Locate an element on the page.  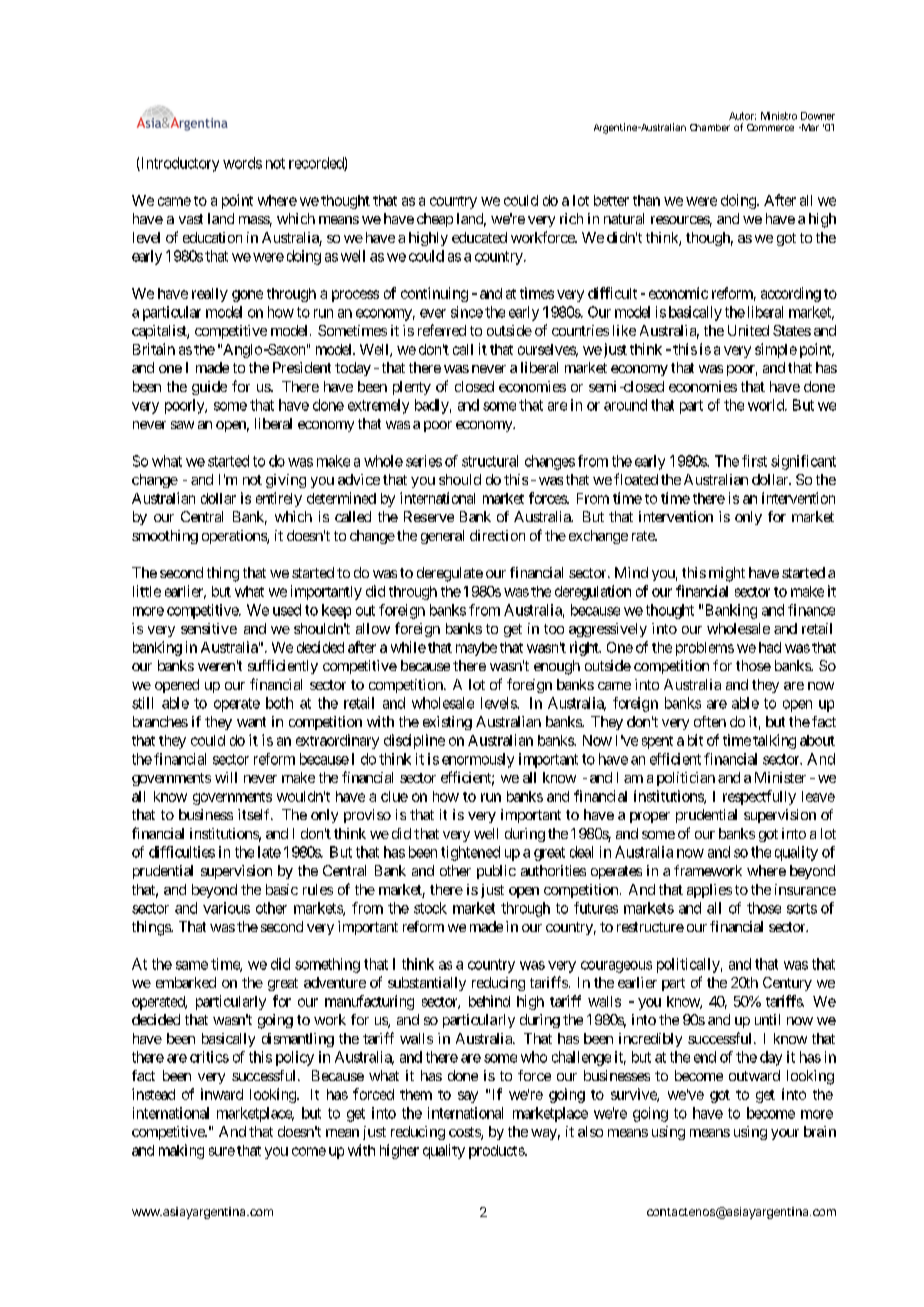
inward is located at coordinates (222, 1094).
